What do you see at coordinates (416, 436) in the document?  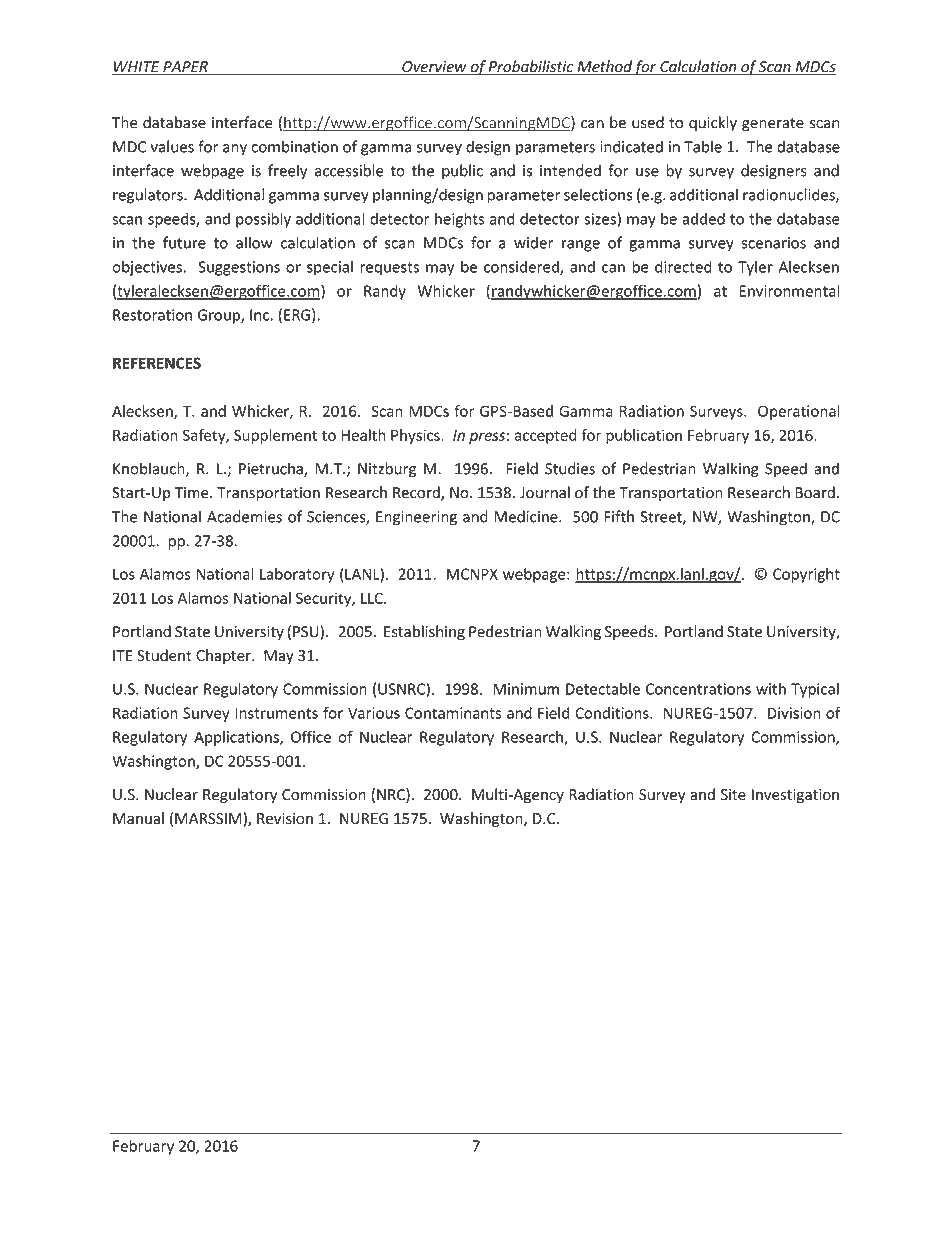 I see `Physics` at bounding box center [416, 436].
